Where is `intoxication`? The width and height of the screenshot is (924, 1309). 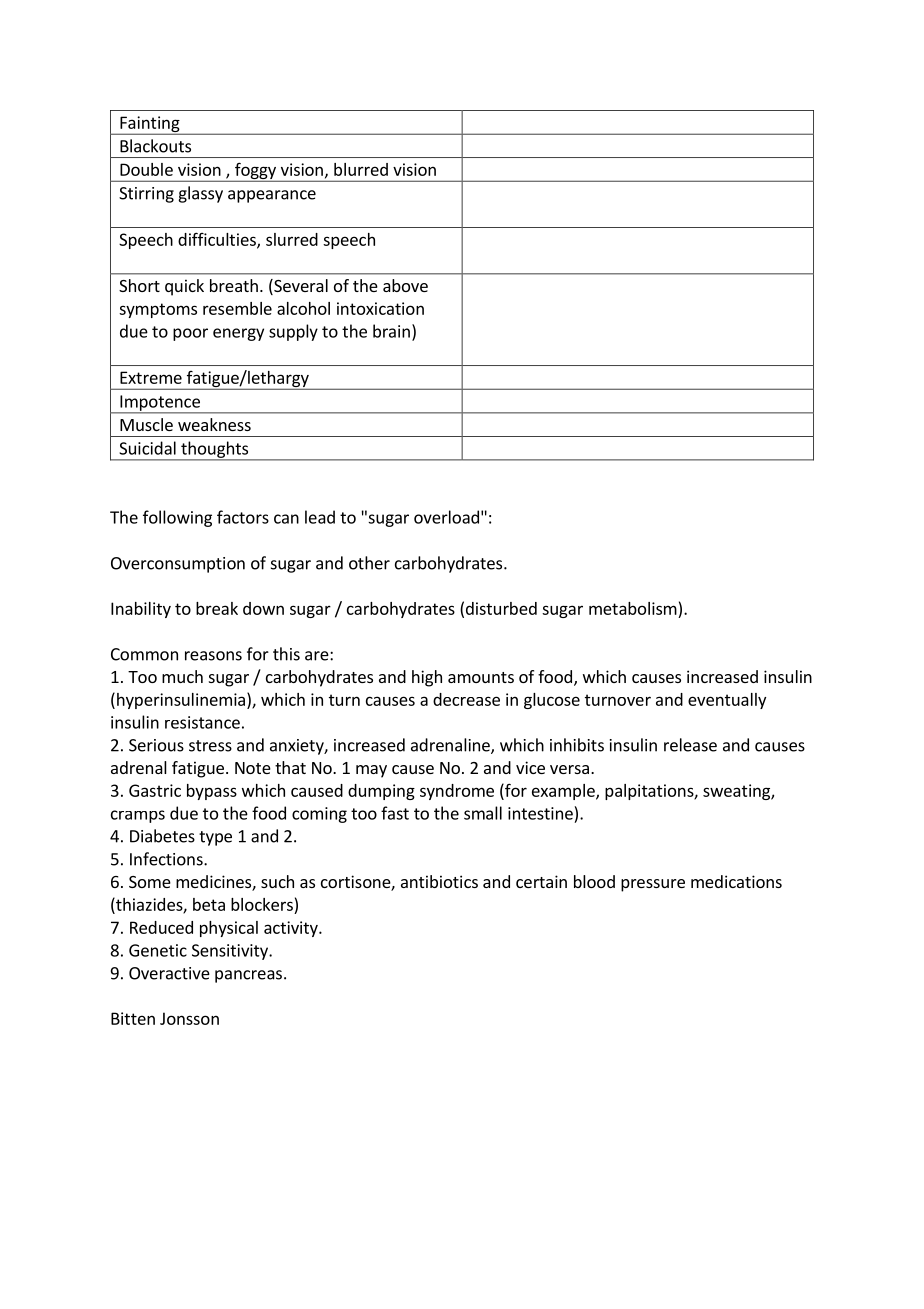 intoxication is located at coordinates (380, 308).
